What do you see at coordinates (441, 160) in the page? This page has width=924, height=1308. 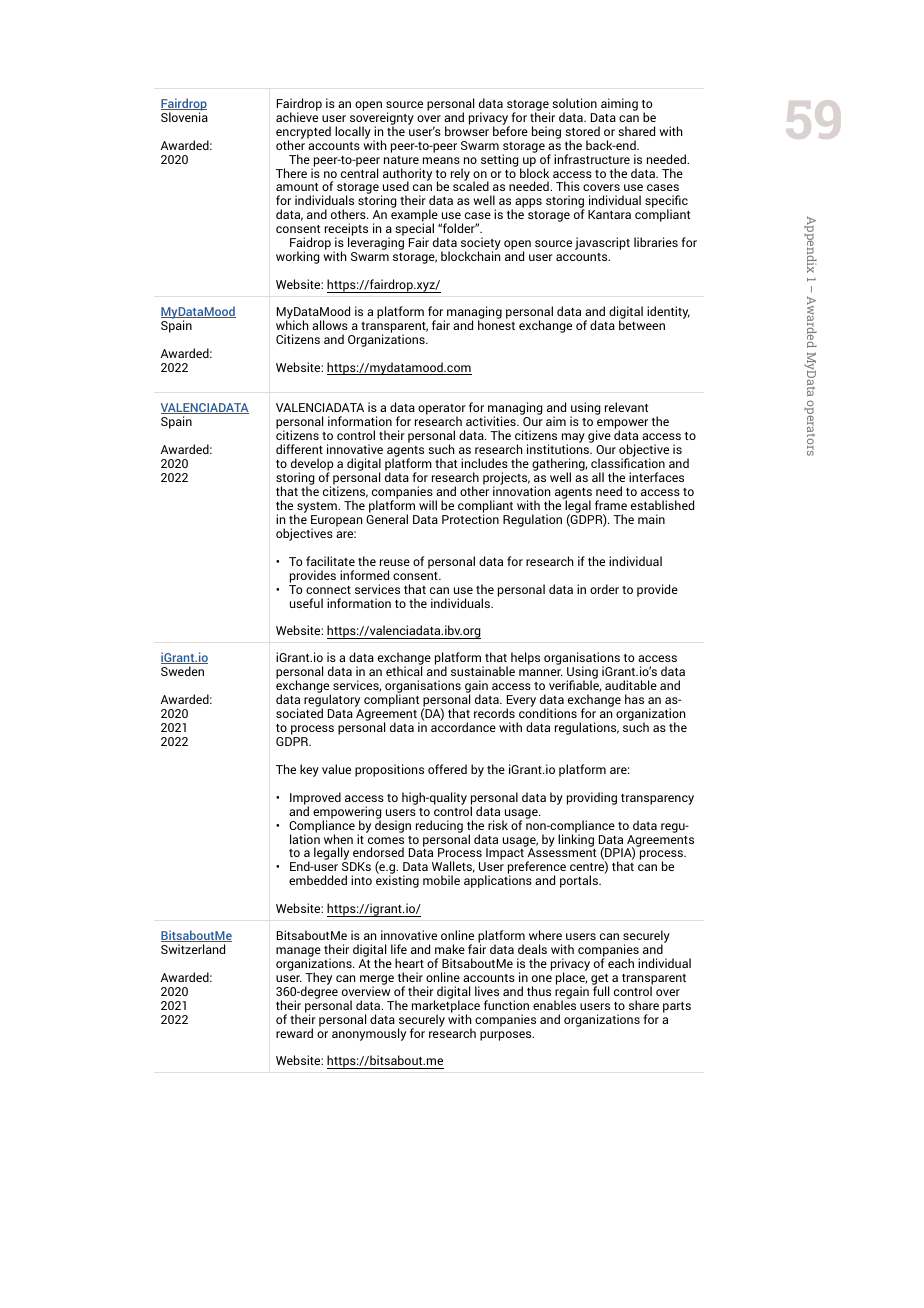 I see `means` at bounding box center [441, 160].
